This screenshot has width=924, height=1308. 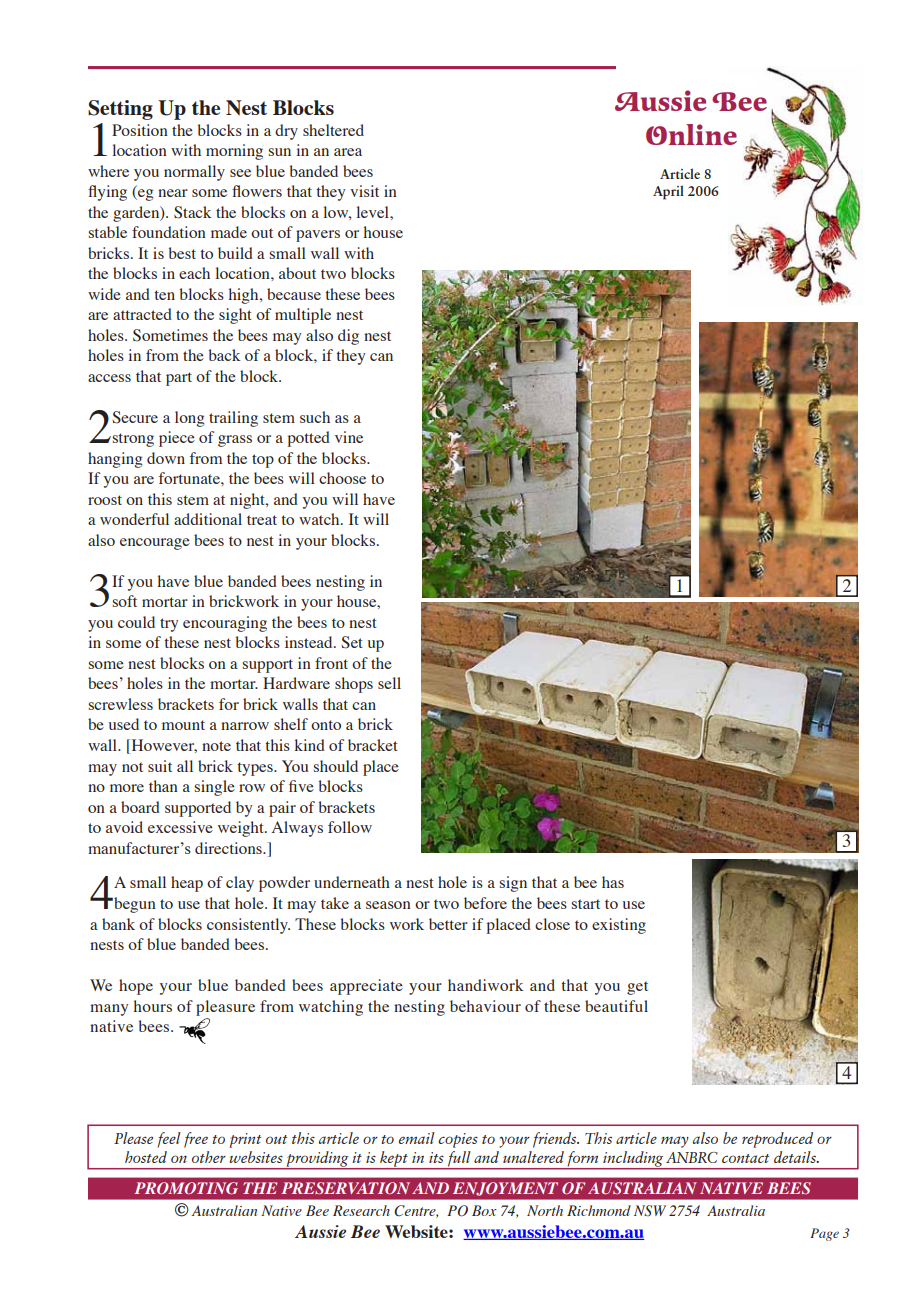 I want to click on April, so click(x=668, y=192).
